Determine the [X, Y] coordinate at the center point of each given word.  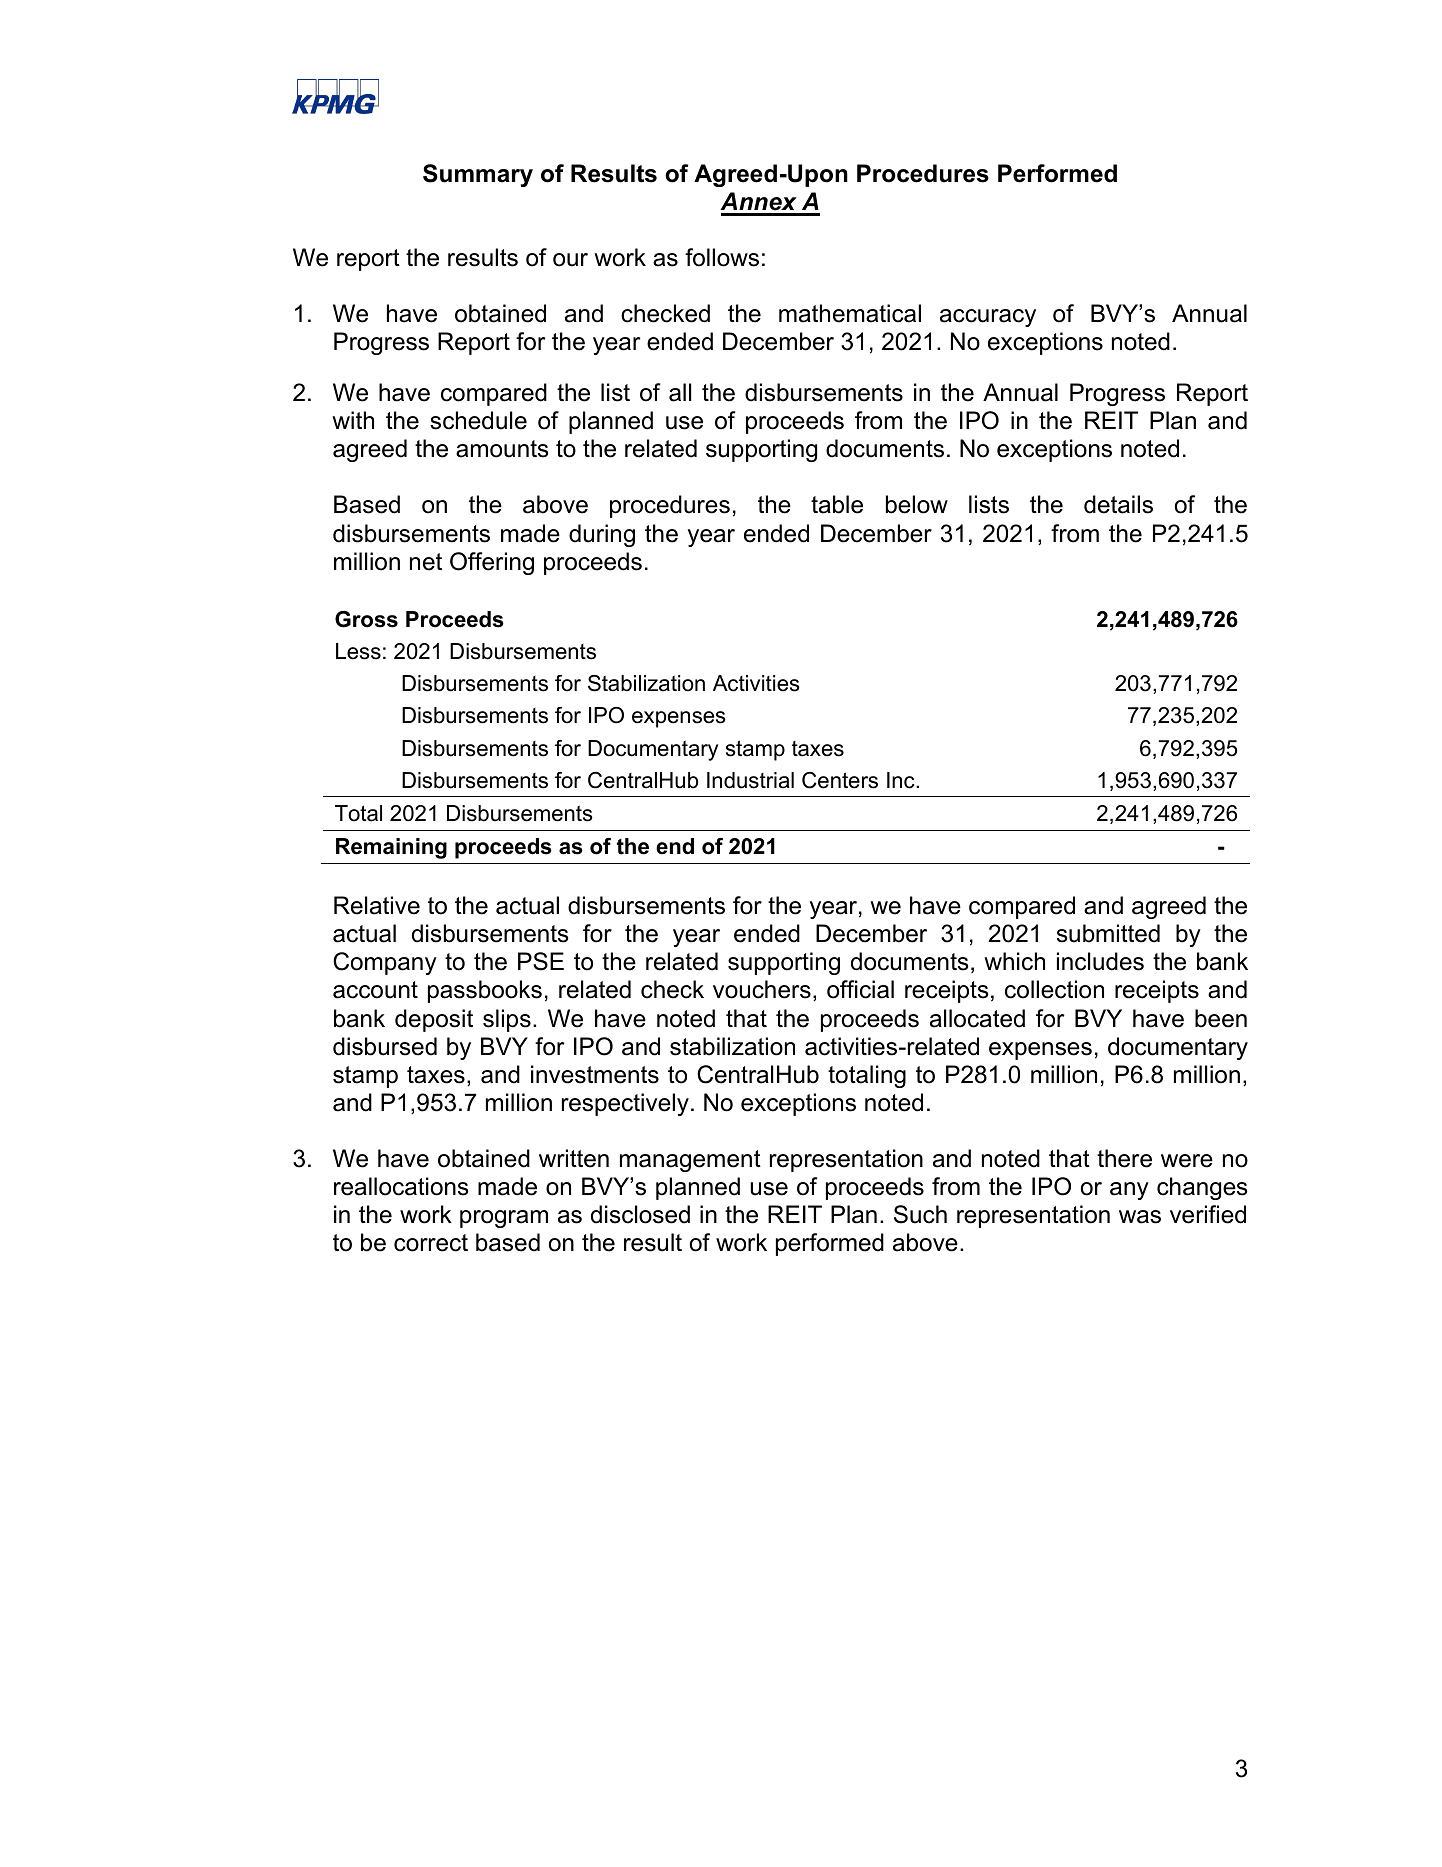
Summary [478, 175]
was [1140, 1217]
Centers [840, 780]
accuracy [988, 318]
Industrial [750, 780]
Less [358, 651]
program [504, 1219]
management [690, 1161]
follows [722, 257]
